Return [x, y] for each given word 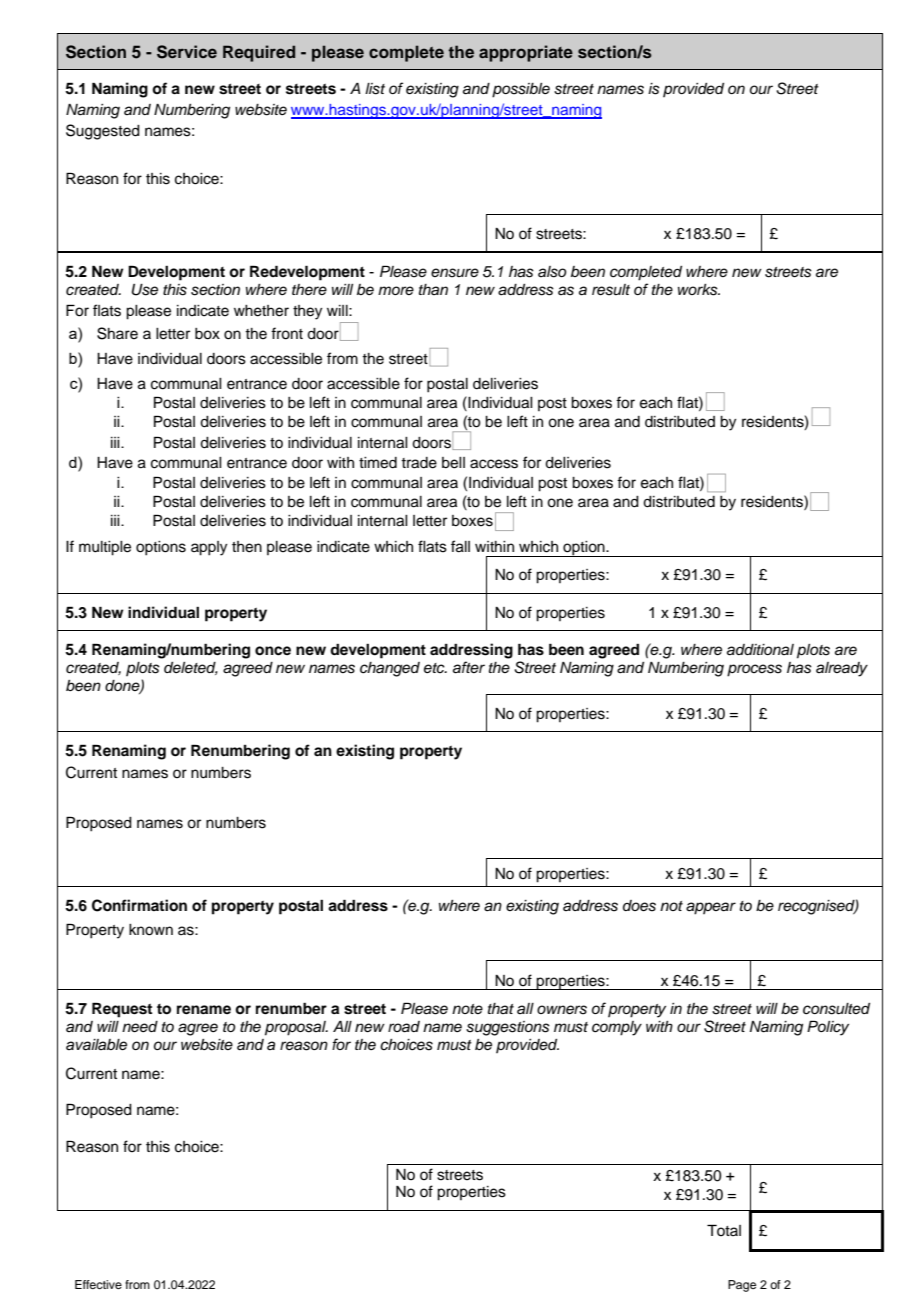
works [699, 290]
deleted [191, 668]
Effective [98, 1284]
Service [187, 52]
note [467, 1009]
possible [521, 90]
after [469, 667]
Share [117, 333]
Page [742, 1286]
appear [711, 908]
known [151, 930]
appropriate [526, 53]
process [754, 670]
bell [453, 463]
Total [724, 1230]
